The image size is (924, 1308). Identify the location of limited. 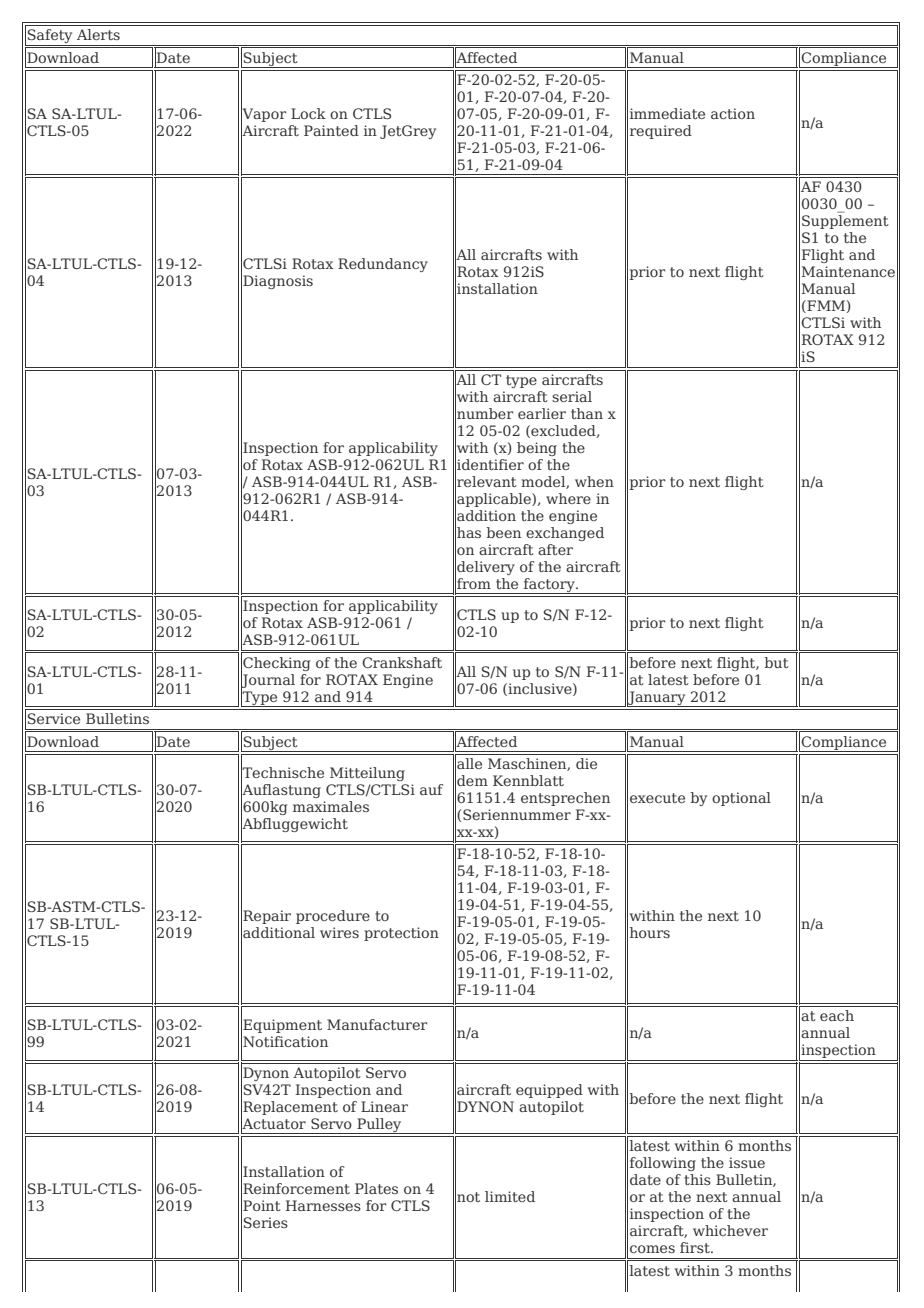
(510, 1196).
